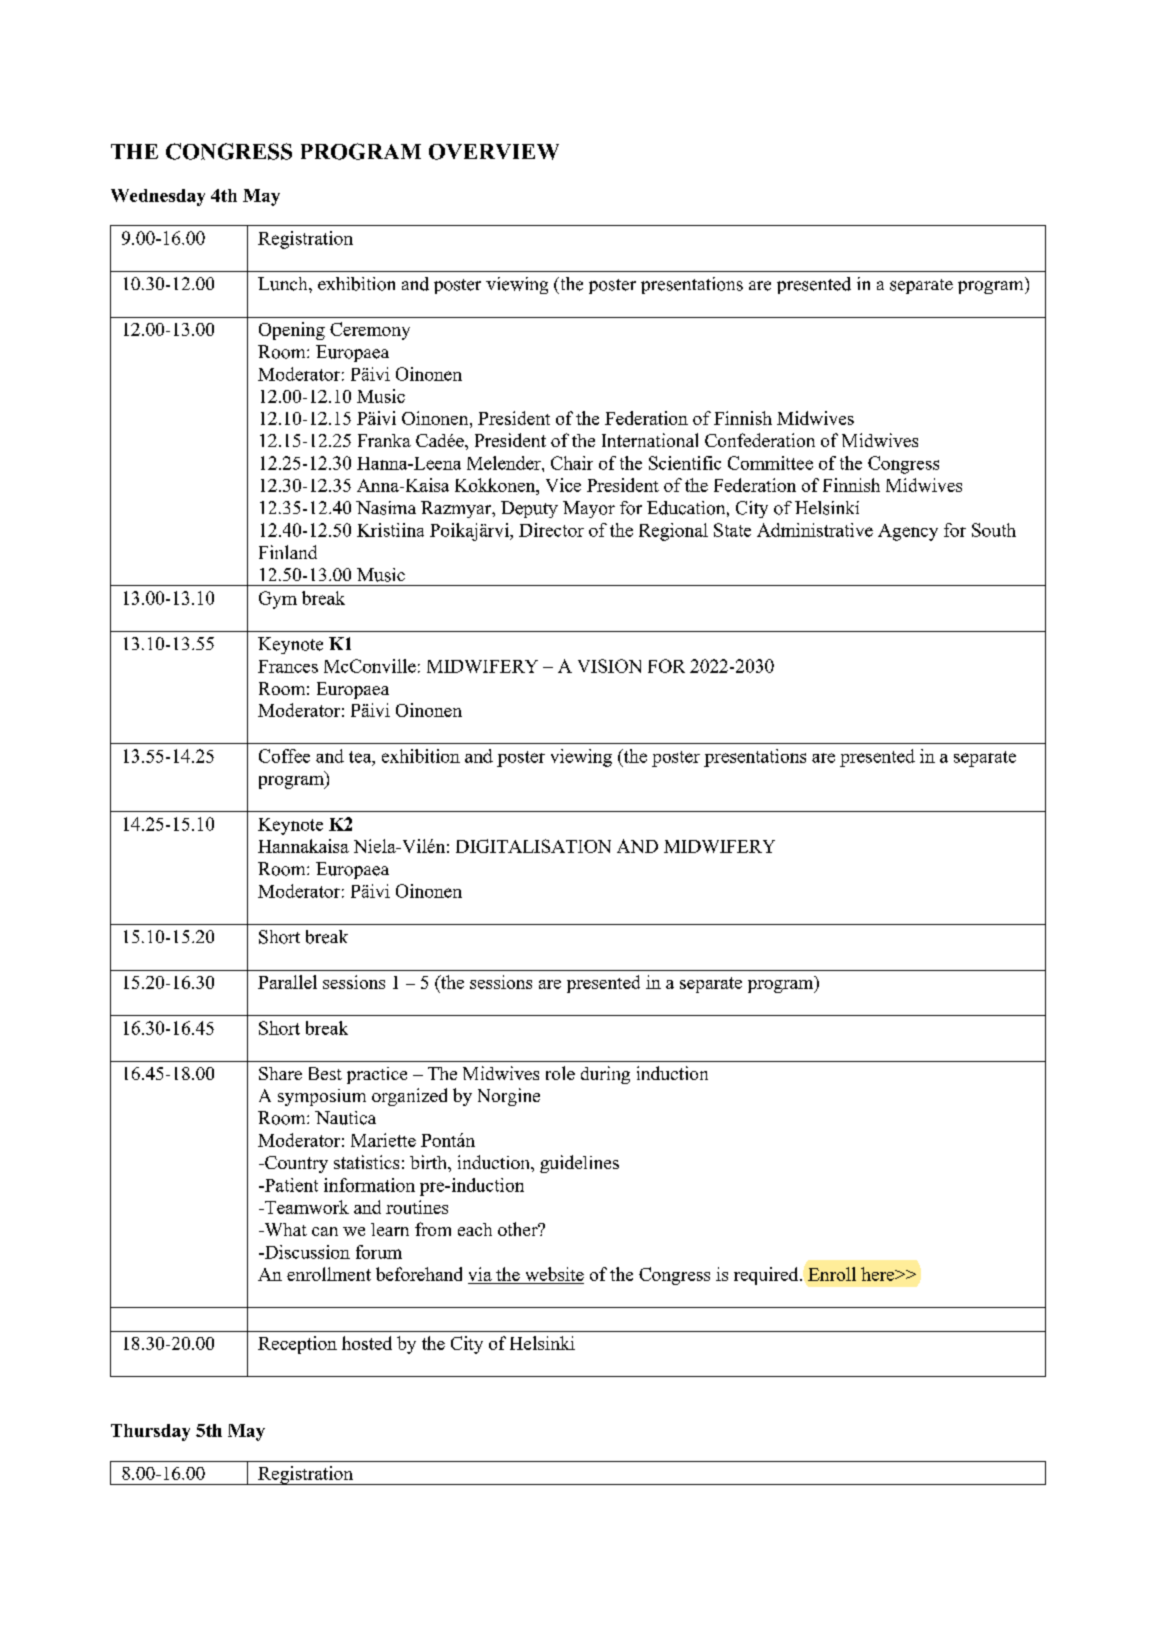  Describe the element at coordinates (563, 485) in the screenshot. I see `Vice` at that location.
